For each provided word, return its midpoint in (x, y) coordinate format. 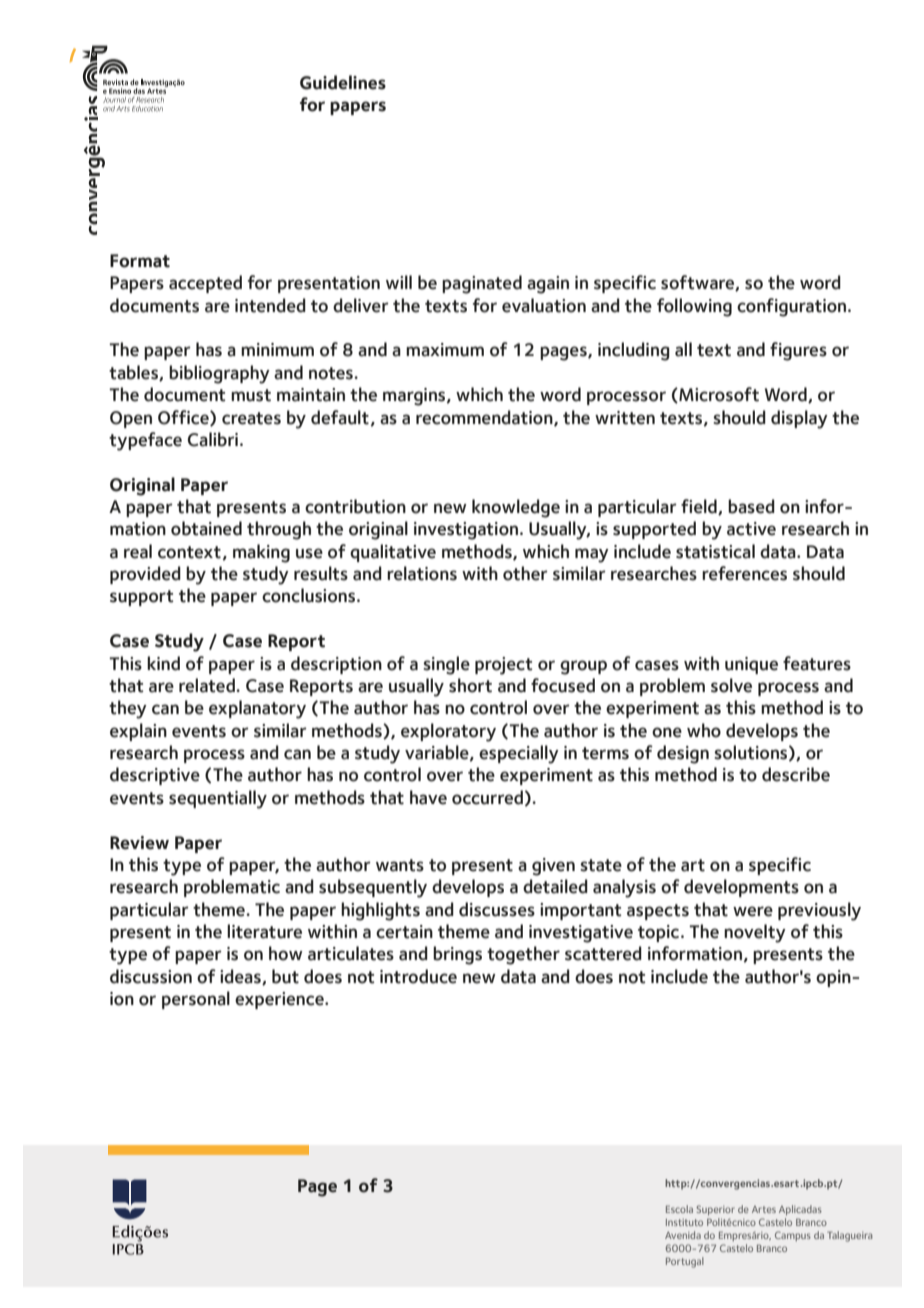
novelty (755, 933)
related (208, 685)
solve (731, 685)
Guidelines (343, 82)
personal (196, 1000)
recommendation (485, 418)
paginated (482, 284)
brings (457, 955)
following (694, 307)
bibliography (219, 374)
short (470, 685)
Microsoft (718, 395)
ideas (241, 977)
